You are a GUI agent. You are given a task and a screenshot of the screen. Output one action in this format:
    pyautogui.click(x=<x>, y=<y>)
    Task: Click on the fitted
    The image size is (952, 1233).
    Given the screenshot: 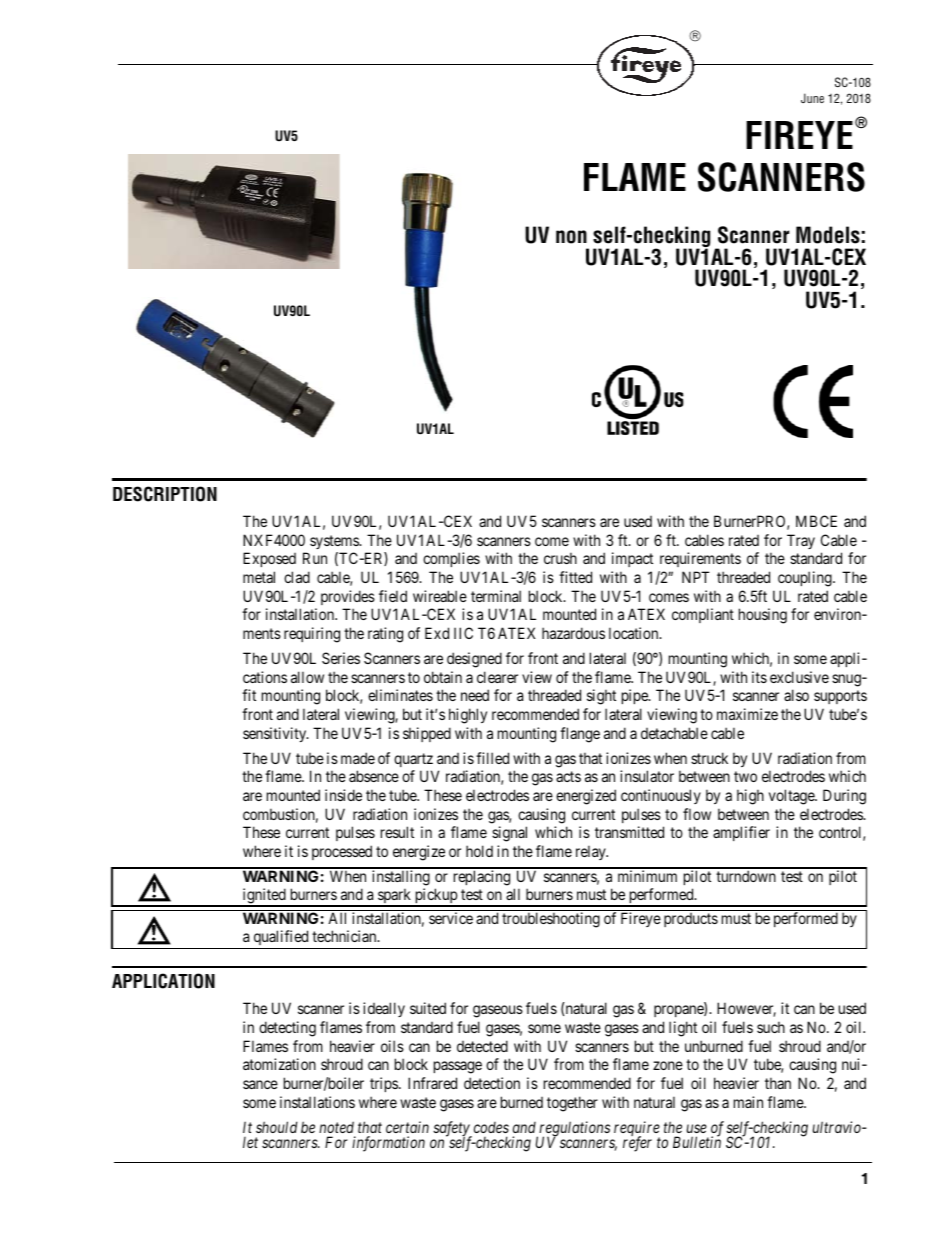 What is the action you would take?
    pyautogui.click(x=575, y=577)
